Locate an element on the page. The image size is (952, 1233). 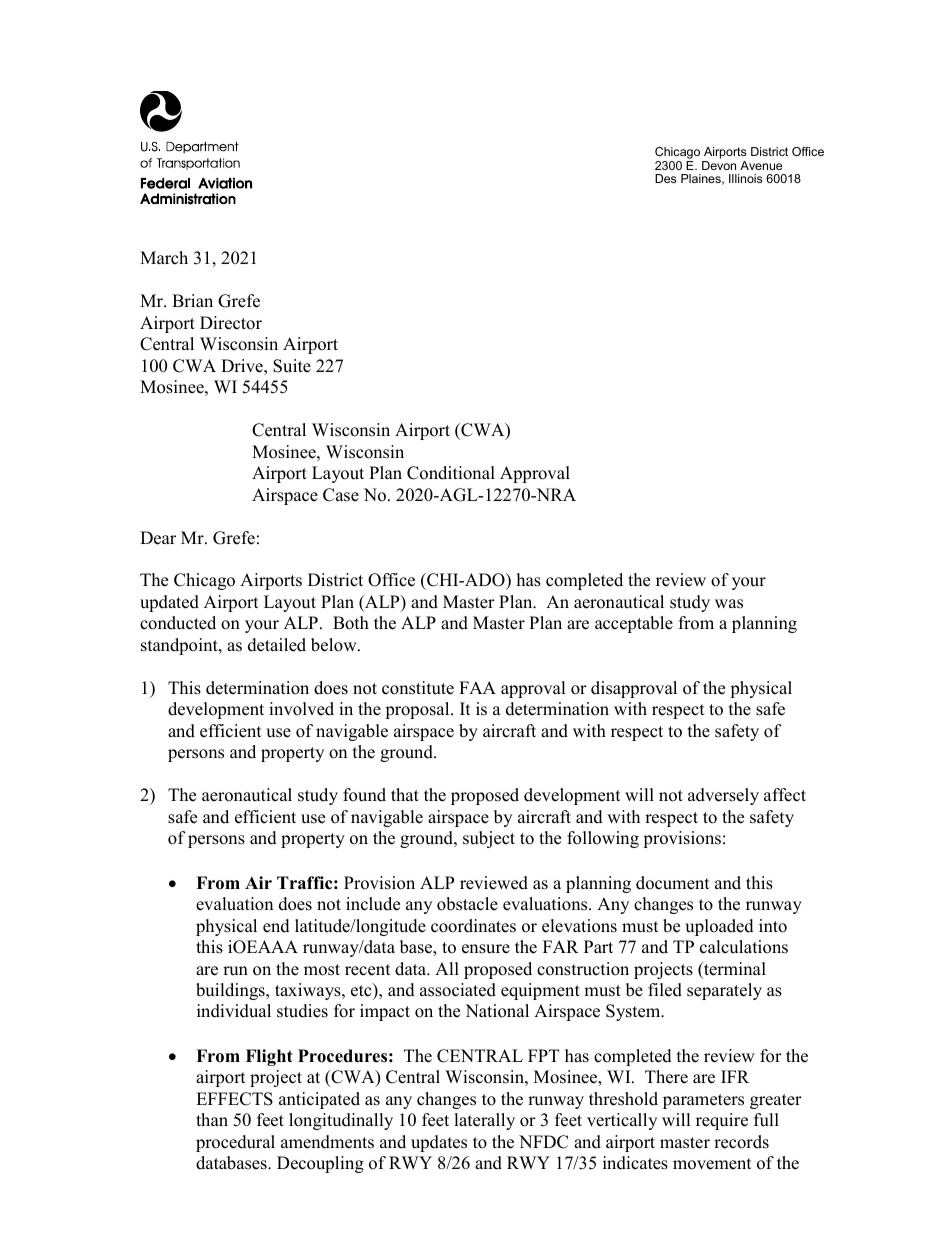
Des is located at coordinates (665, 178).
